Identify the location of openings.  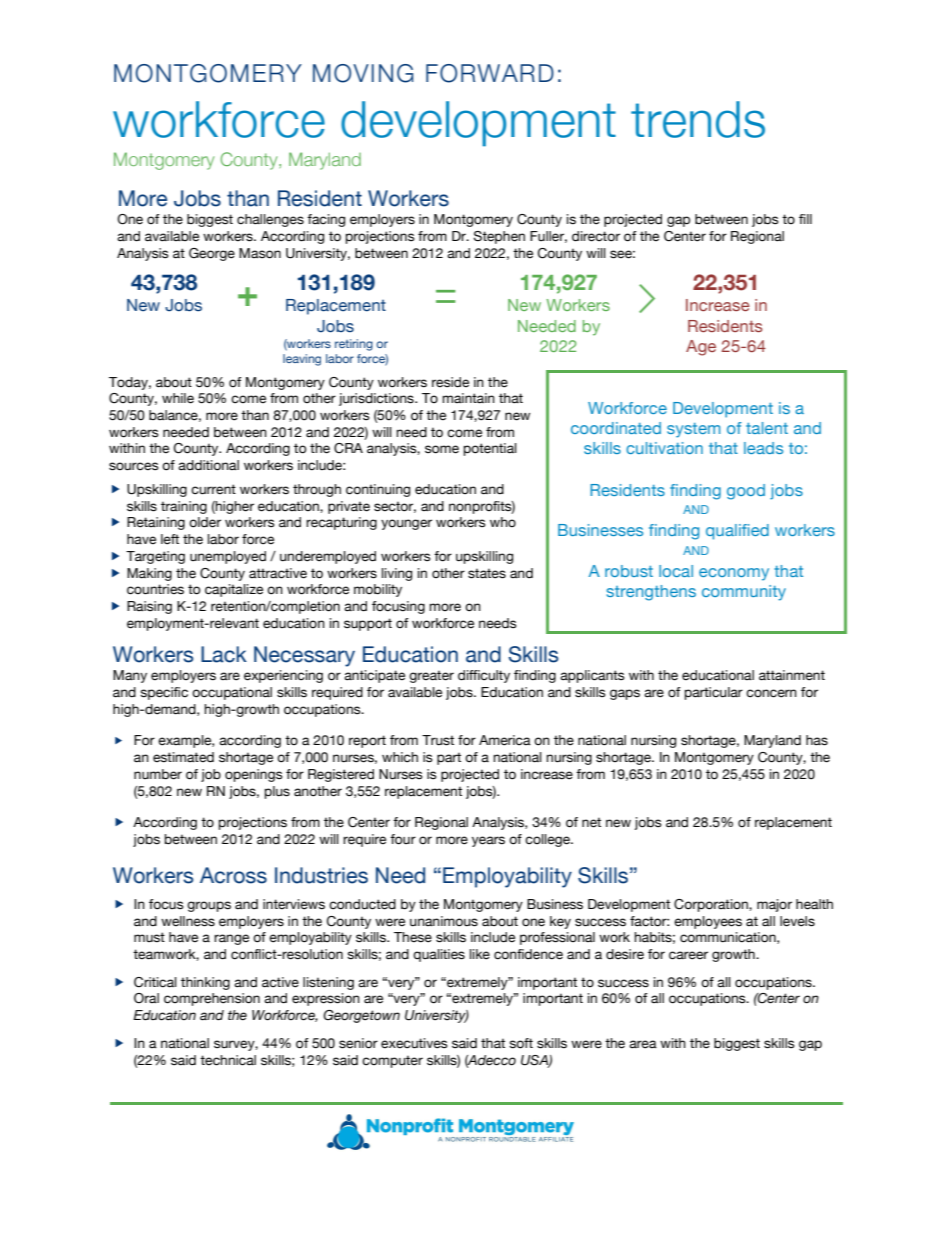
(254, 775).
